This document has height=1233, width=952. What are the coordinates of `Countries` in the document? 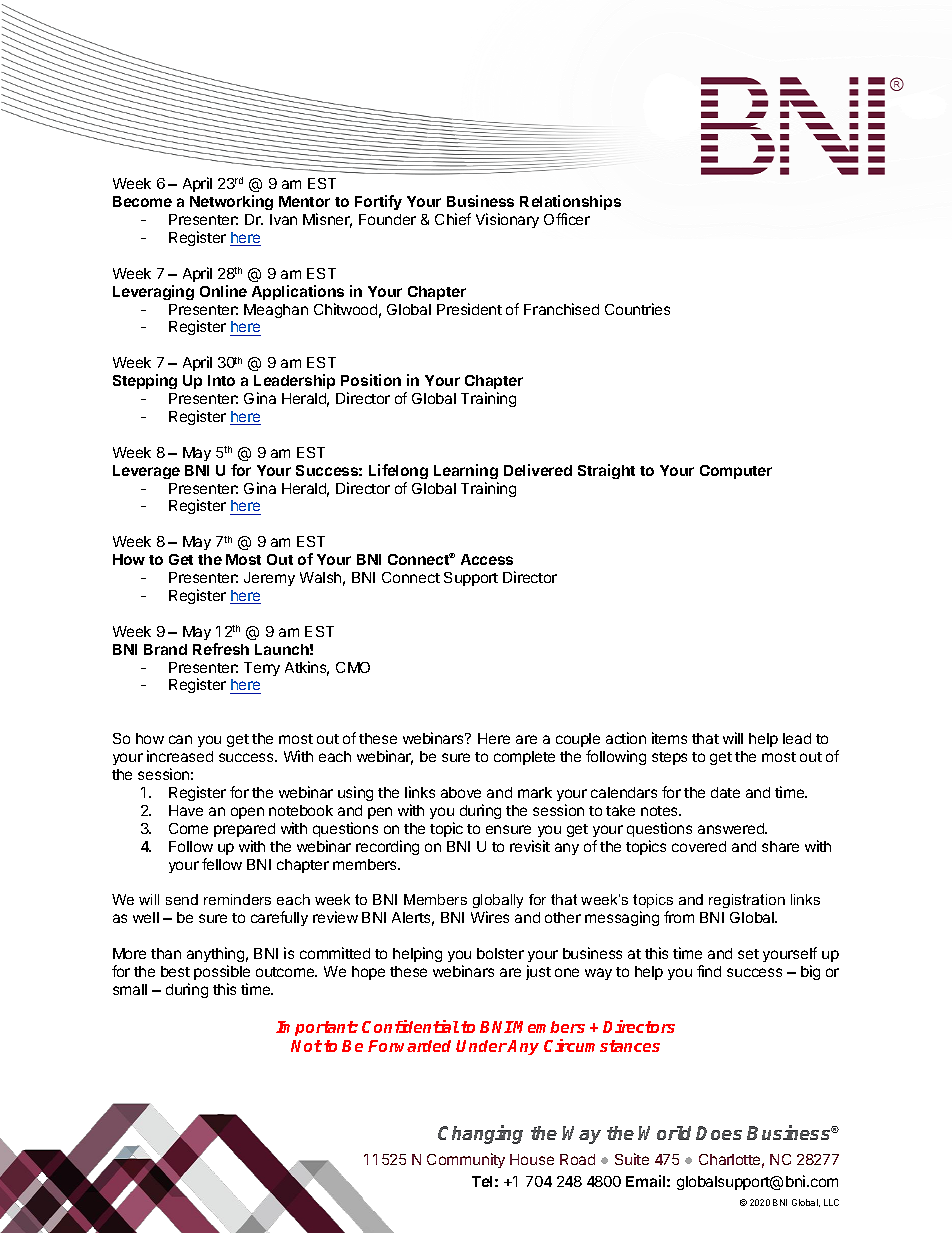 It's located at (637, 309).
